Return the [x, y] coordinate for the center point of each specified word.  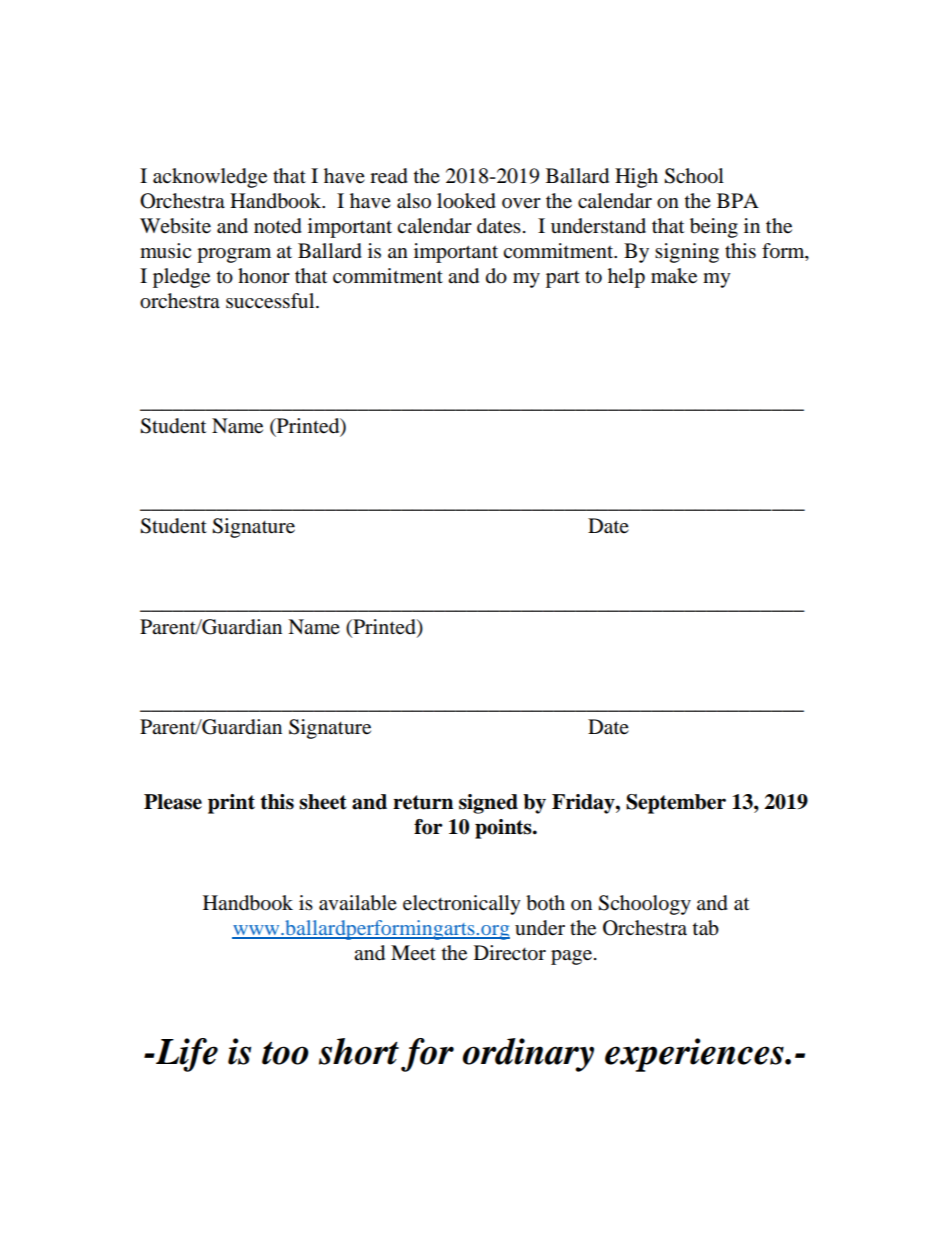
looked [466, 201]
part [563, 279]
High [636, 178]
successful [271, 301]
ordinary [528, 1055]
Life [186, 1055]
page [571, 957]
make [674, 276]
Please [173, 802]
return [423, 802]
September [676, 804]
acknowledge [210, 178]
